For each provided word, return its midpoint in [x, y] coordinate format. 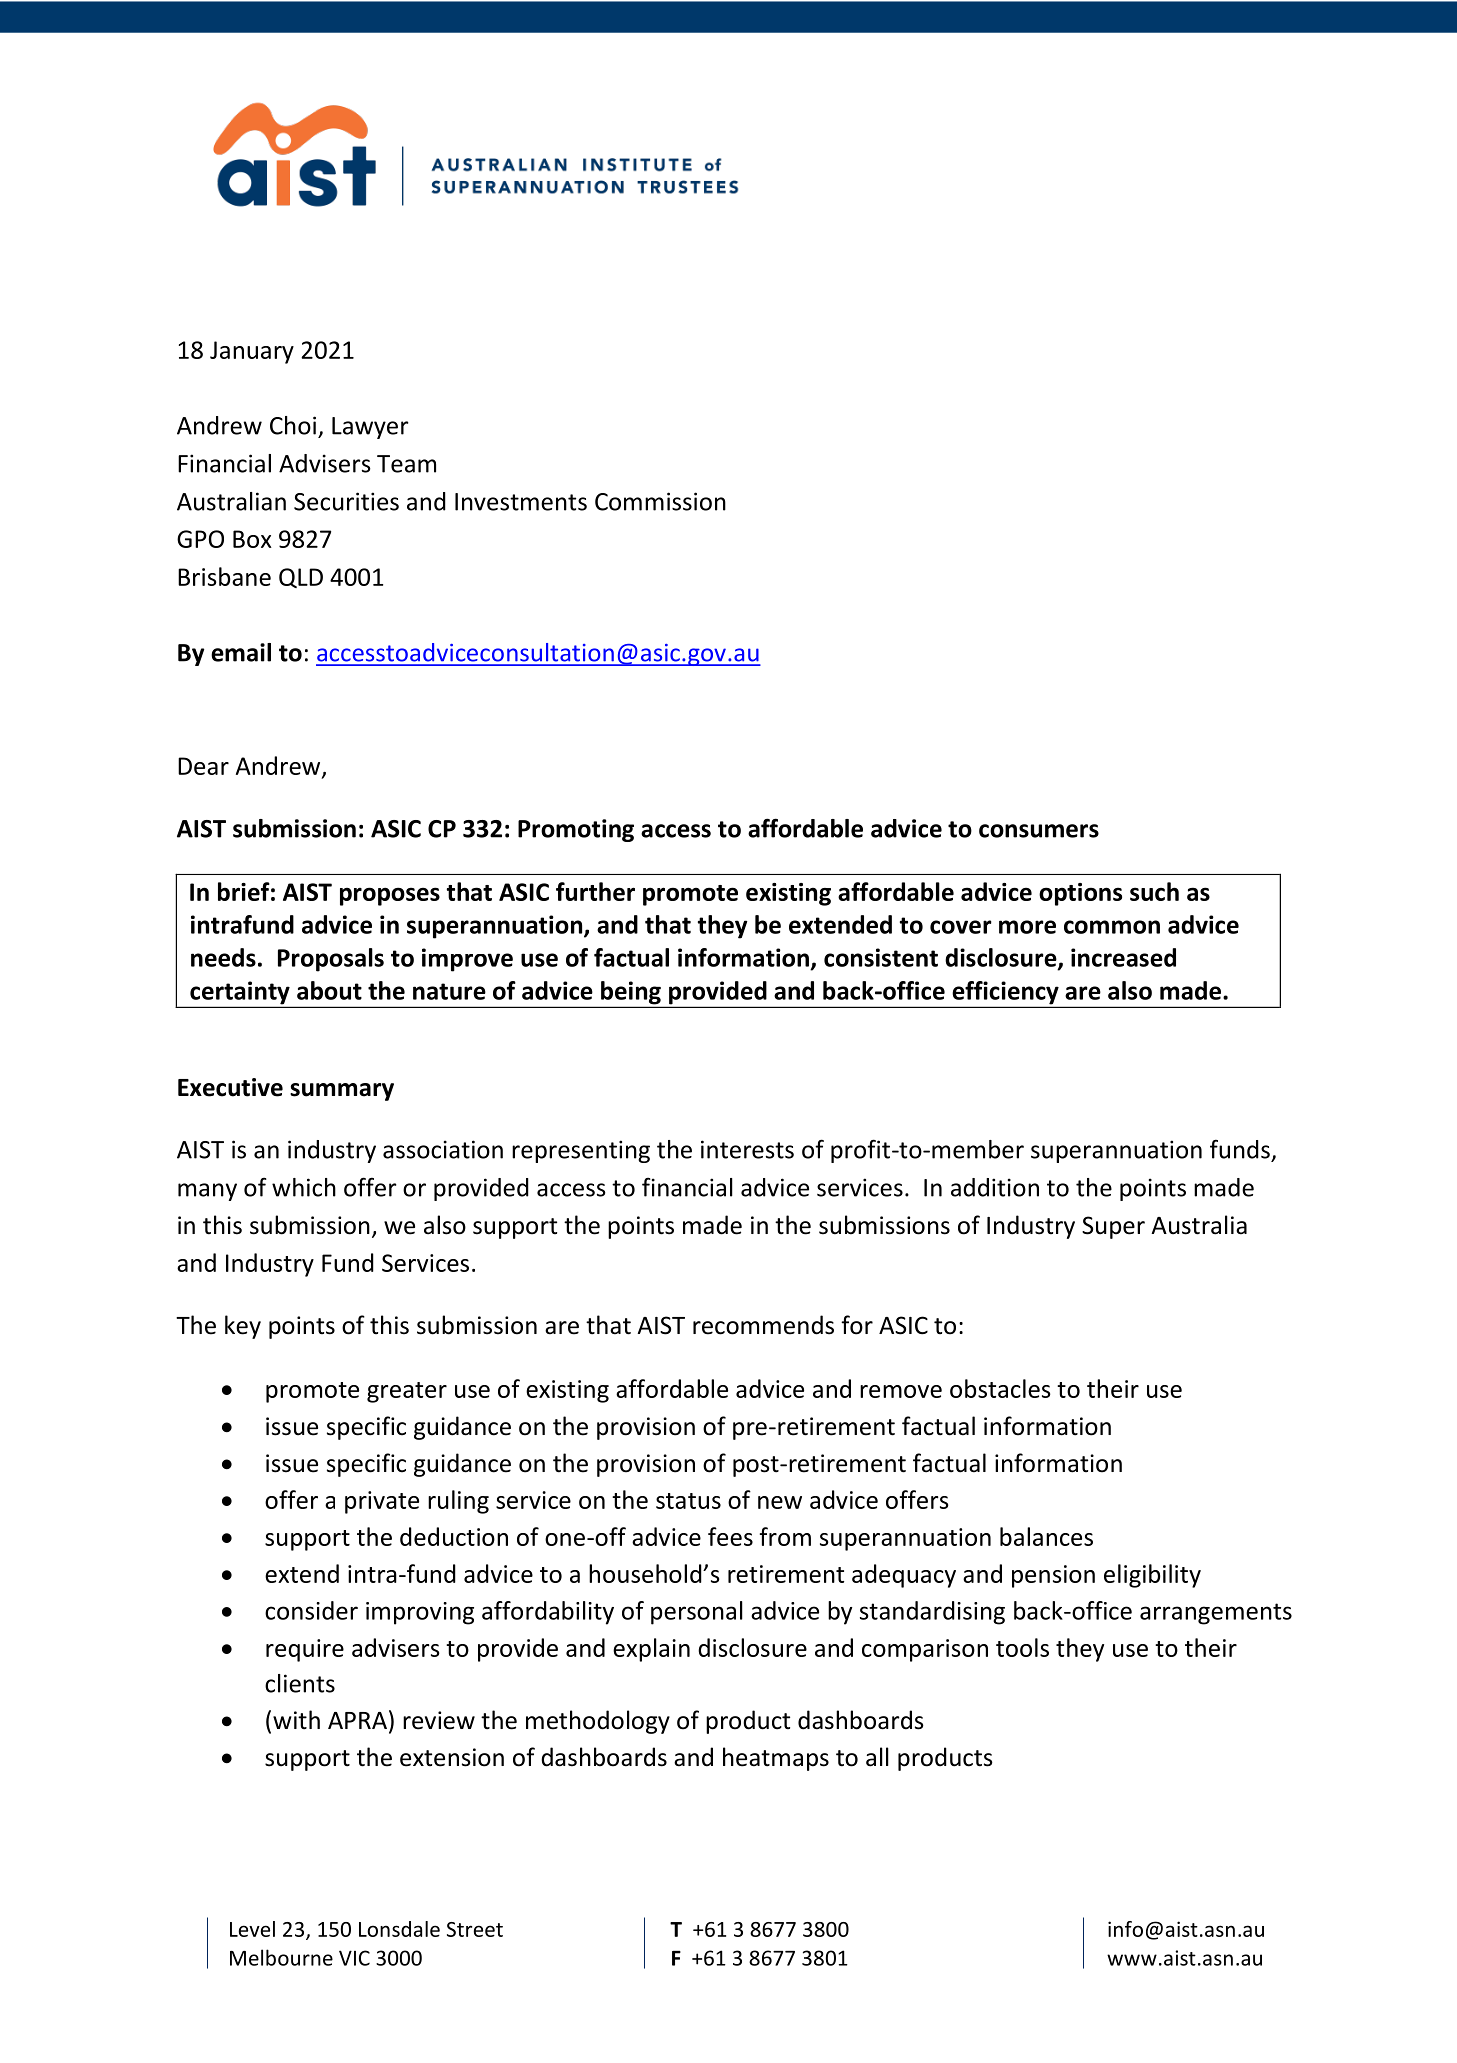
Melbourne [281, 1957]
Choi [293, 425]
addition [995, 1187]
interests [747, 1149]
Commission [660, 501]
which [304, 1187]
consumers [1039, 831]
